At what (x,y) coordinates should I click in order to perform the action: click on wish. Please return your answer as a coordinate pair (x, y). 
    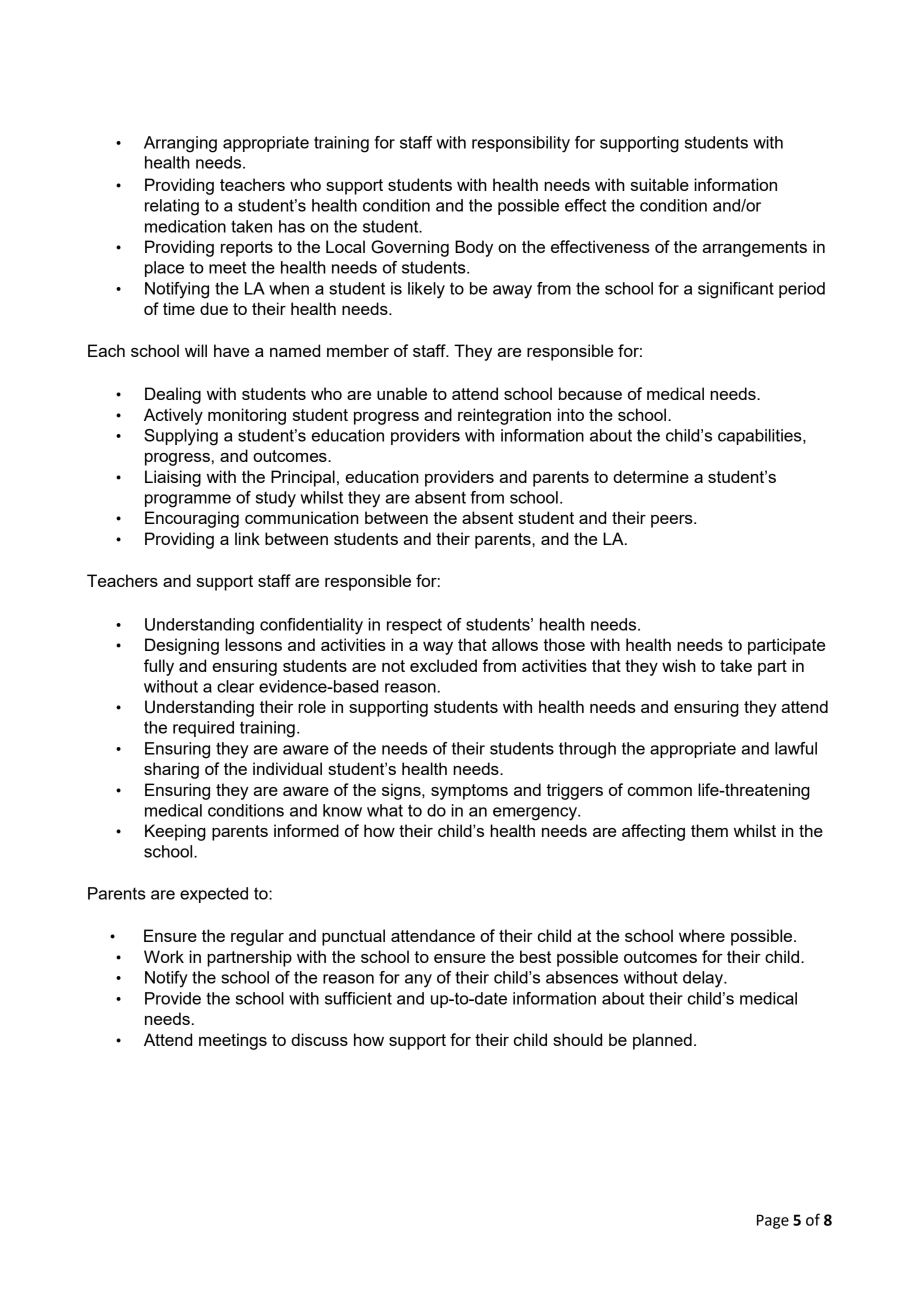
    Looking at the image, I should click on (679, 665).
